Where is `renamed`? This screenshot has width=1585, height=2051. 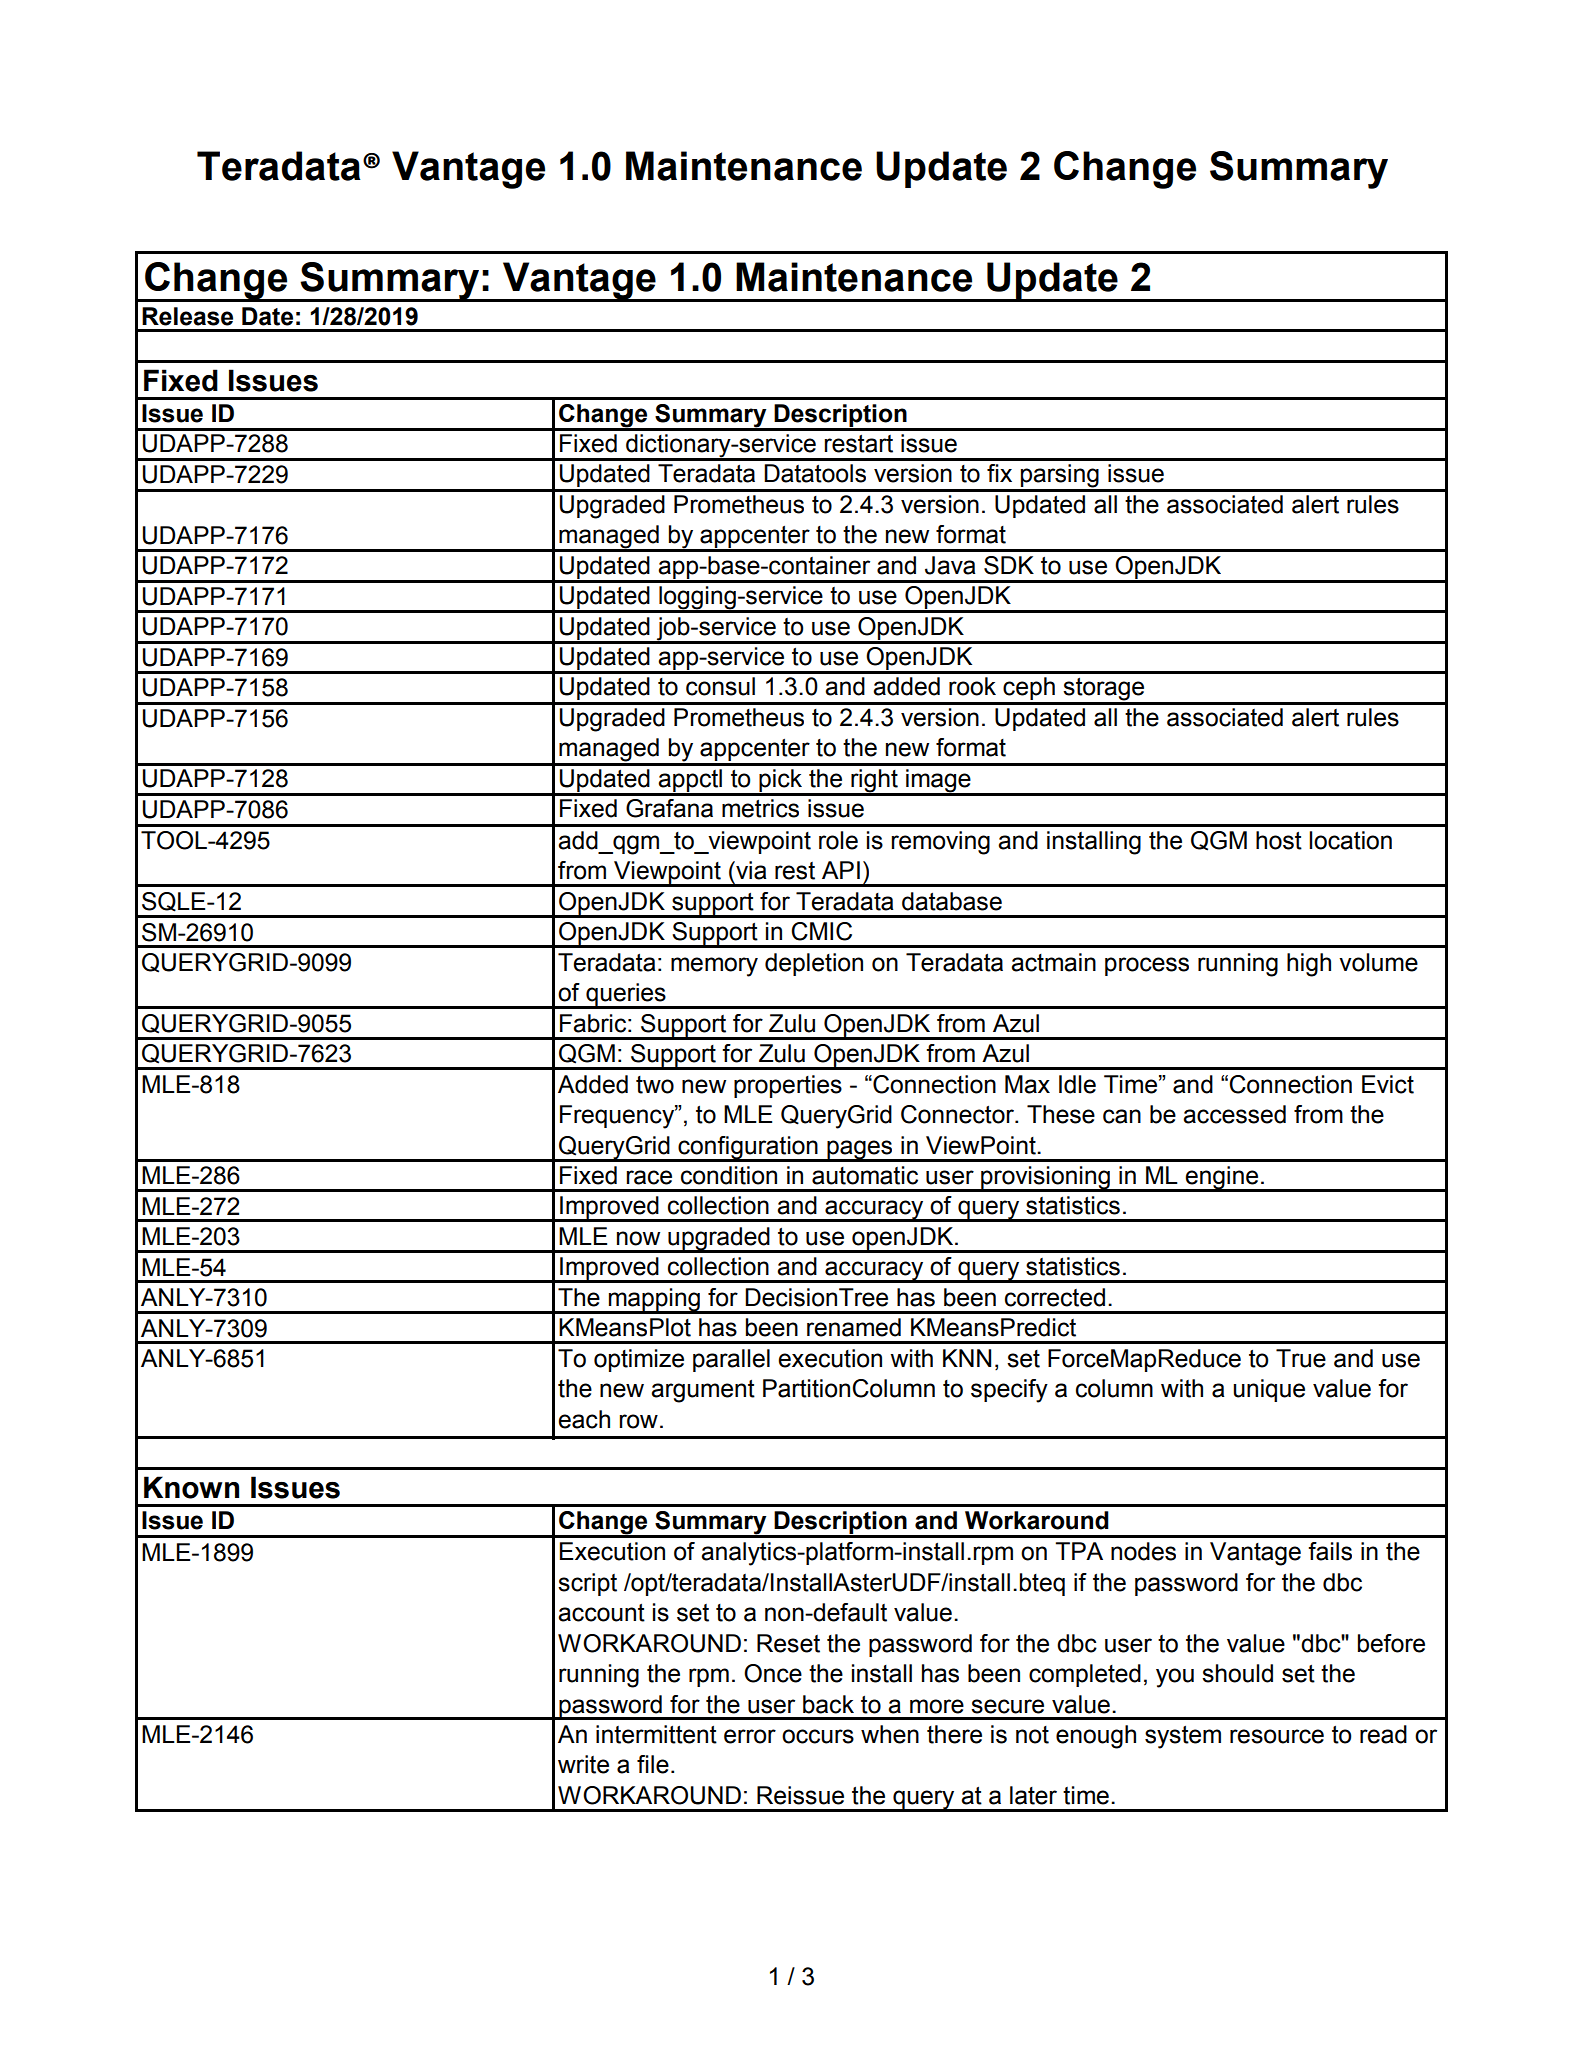 renamed is located at coordinates (854, 1327).
